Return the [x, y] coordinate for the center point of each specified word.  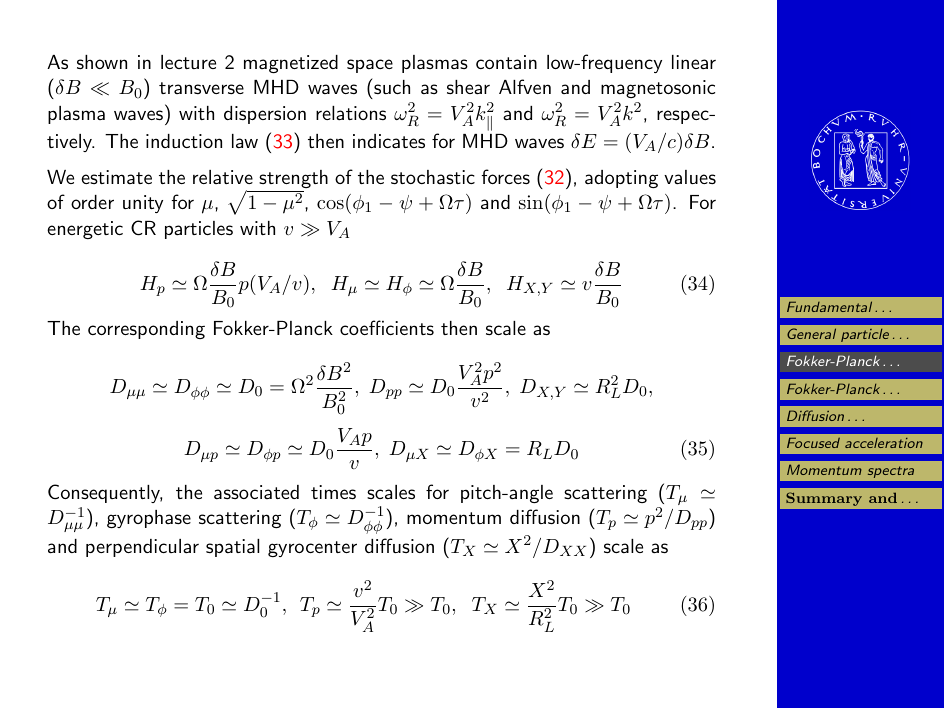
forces [506, 177]
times [333, 492]
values [690, 177]
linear [694, 62]
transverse [201, 88]
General [811, 333]
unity [143, 204]
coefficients [387, 328]
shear [468, 87]
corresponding [146, 330]
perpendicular [142, 548]
